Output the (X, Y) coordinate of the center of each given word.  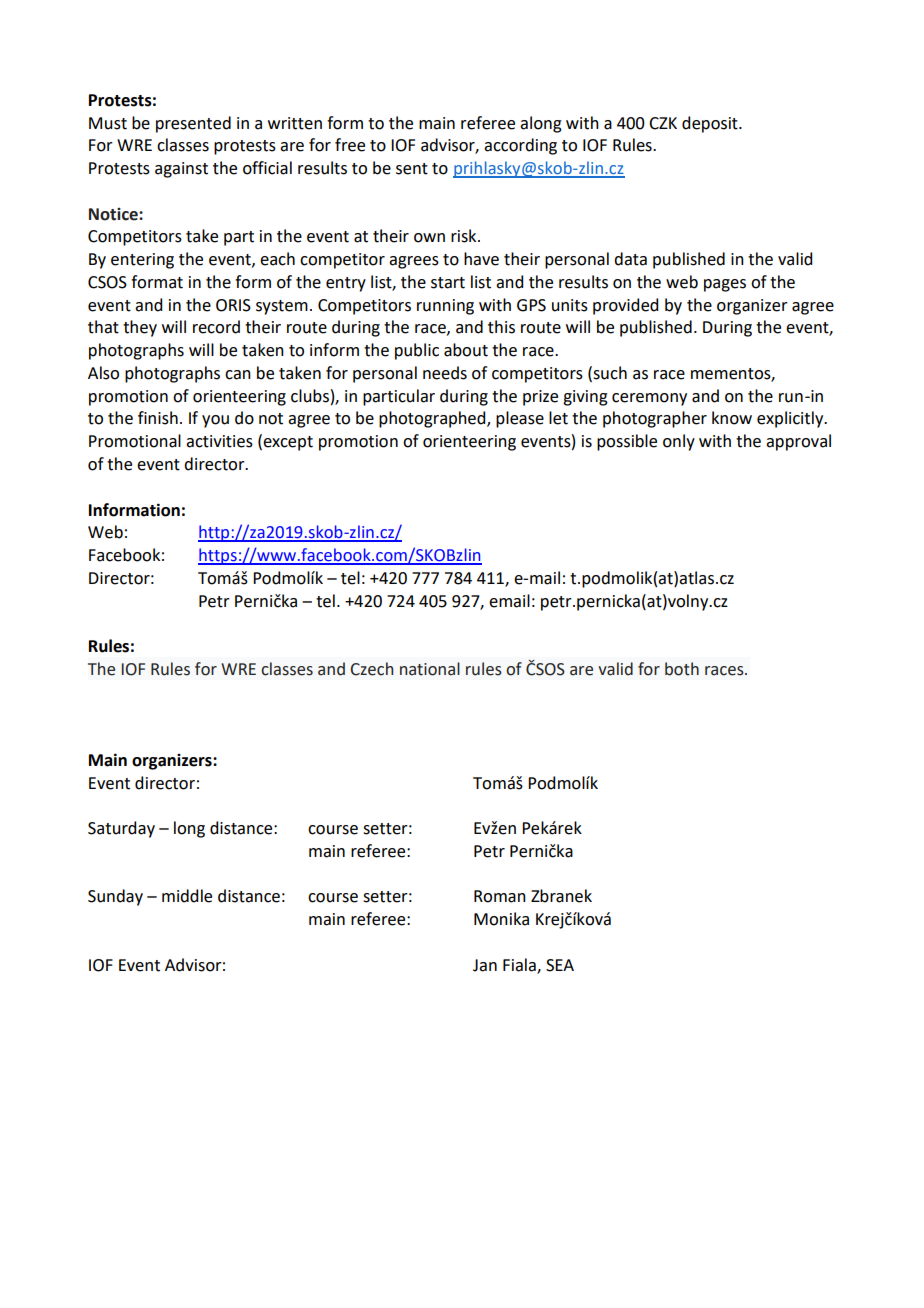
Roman (500, 896)
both (682, 669)
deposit (711, 124)
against (181, 170)
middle (187, 896)
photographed (433, 419)
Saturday (121, 829)
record (216, 327)
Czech (372, 669)
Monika (501, 919)
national (430, 669)
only (679, 442)
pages (725, 285)
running (445, 307)
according (520, 146)
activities (219, 441)
